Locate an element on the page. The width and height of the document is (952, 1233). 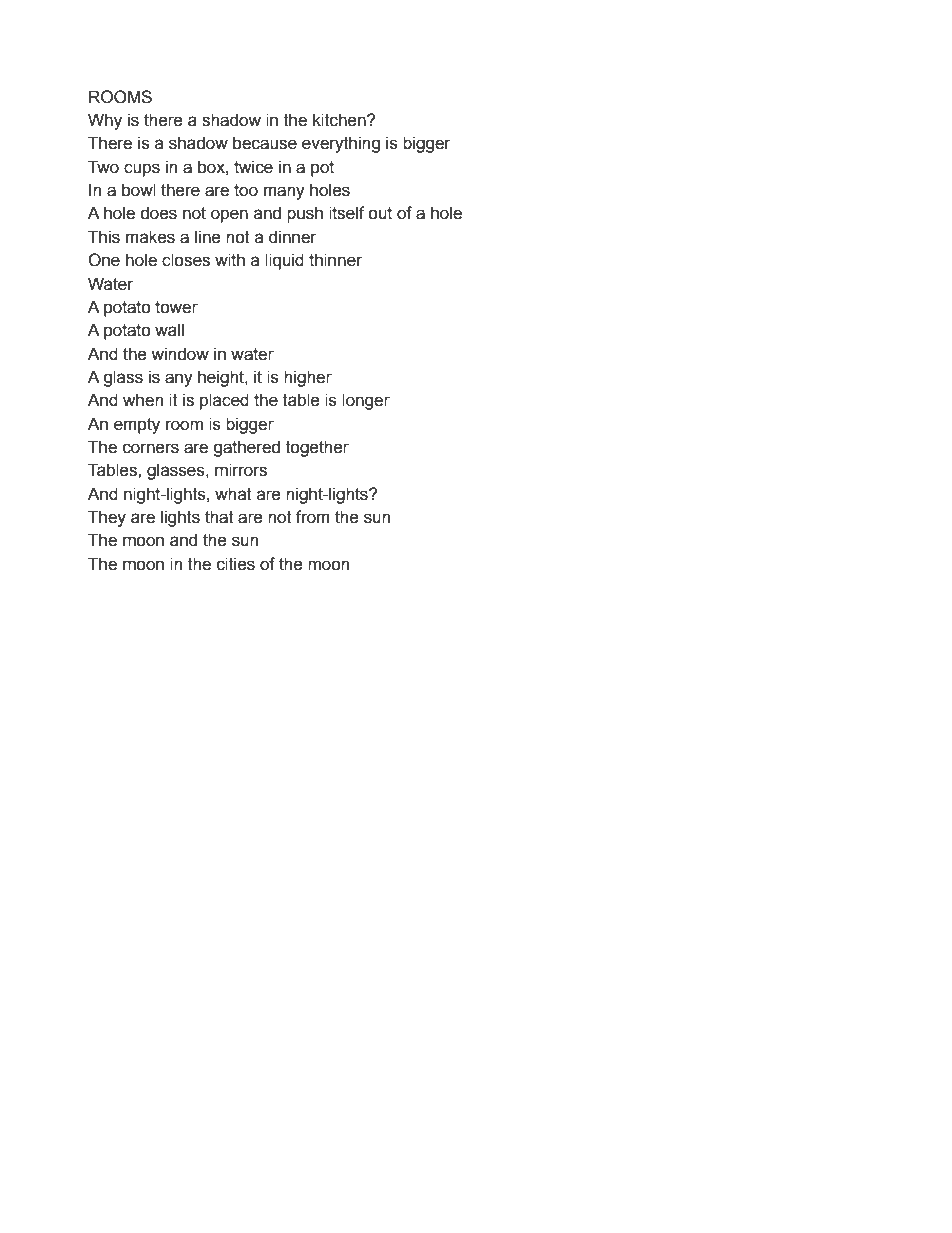
when is located at coordinates (143, 400).
